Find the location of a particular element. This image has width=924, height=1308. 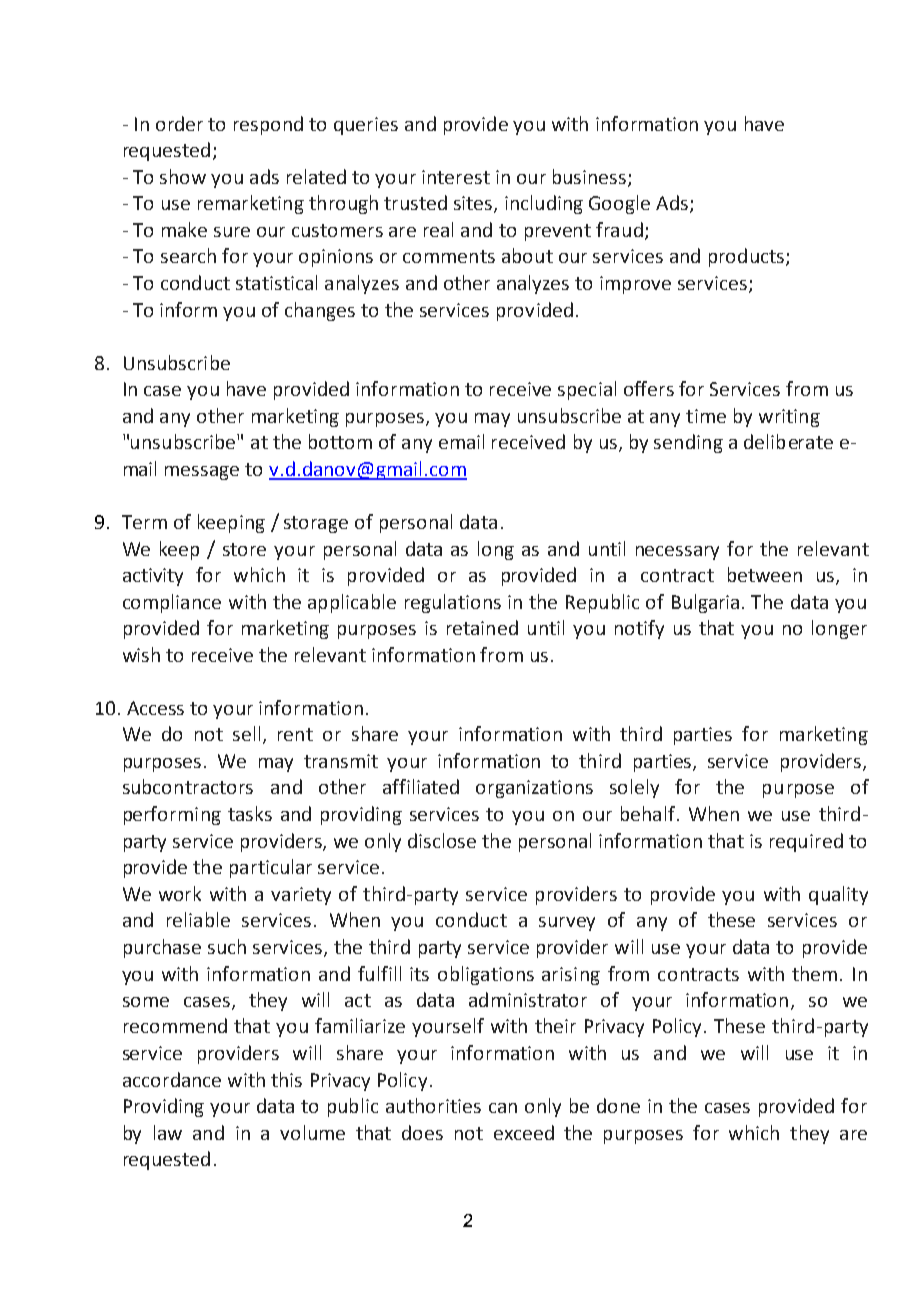

bottom is located at coordinates (340, 441).
